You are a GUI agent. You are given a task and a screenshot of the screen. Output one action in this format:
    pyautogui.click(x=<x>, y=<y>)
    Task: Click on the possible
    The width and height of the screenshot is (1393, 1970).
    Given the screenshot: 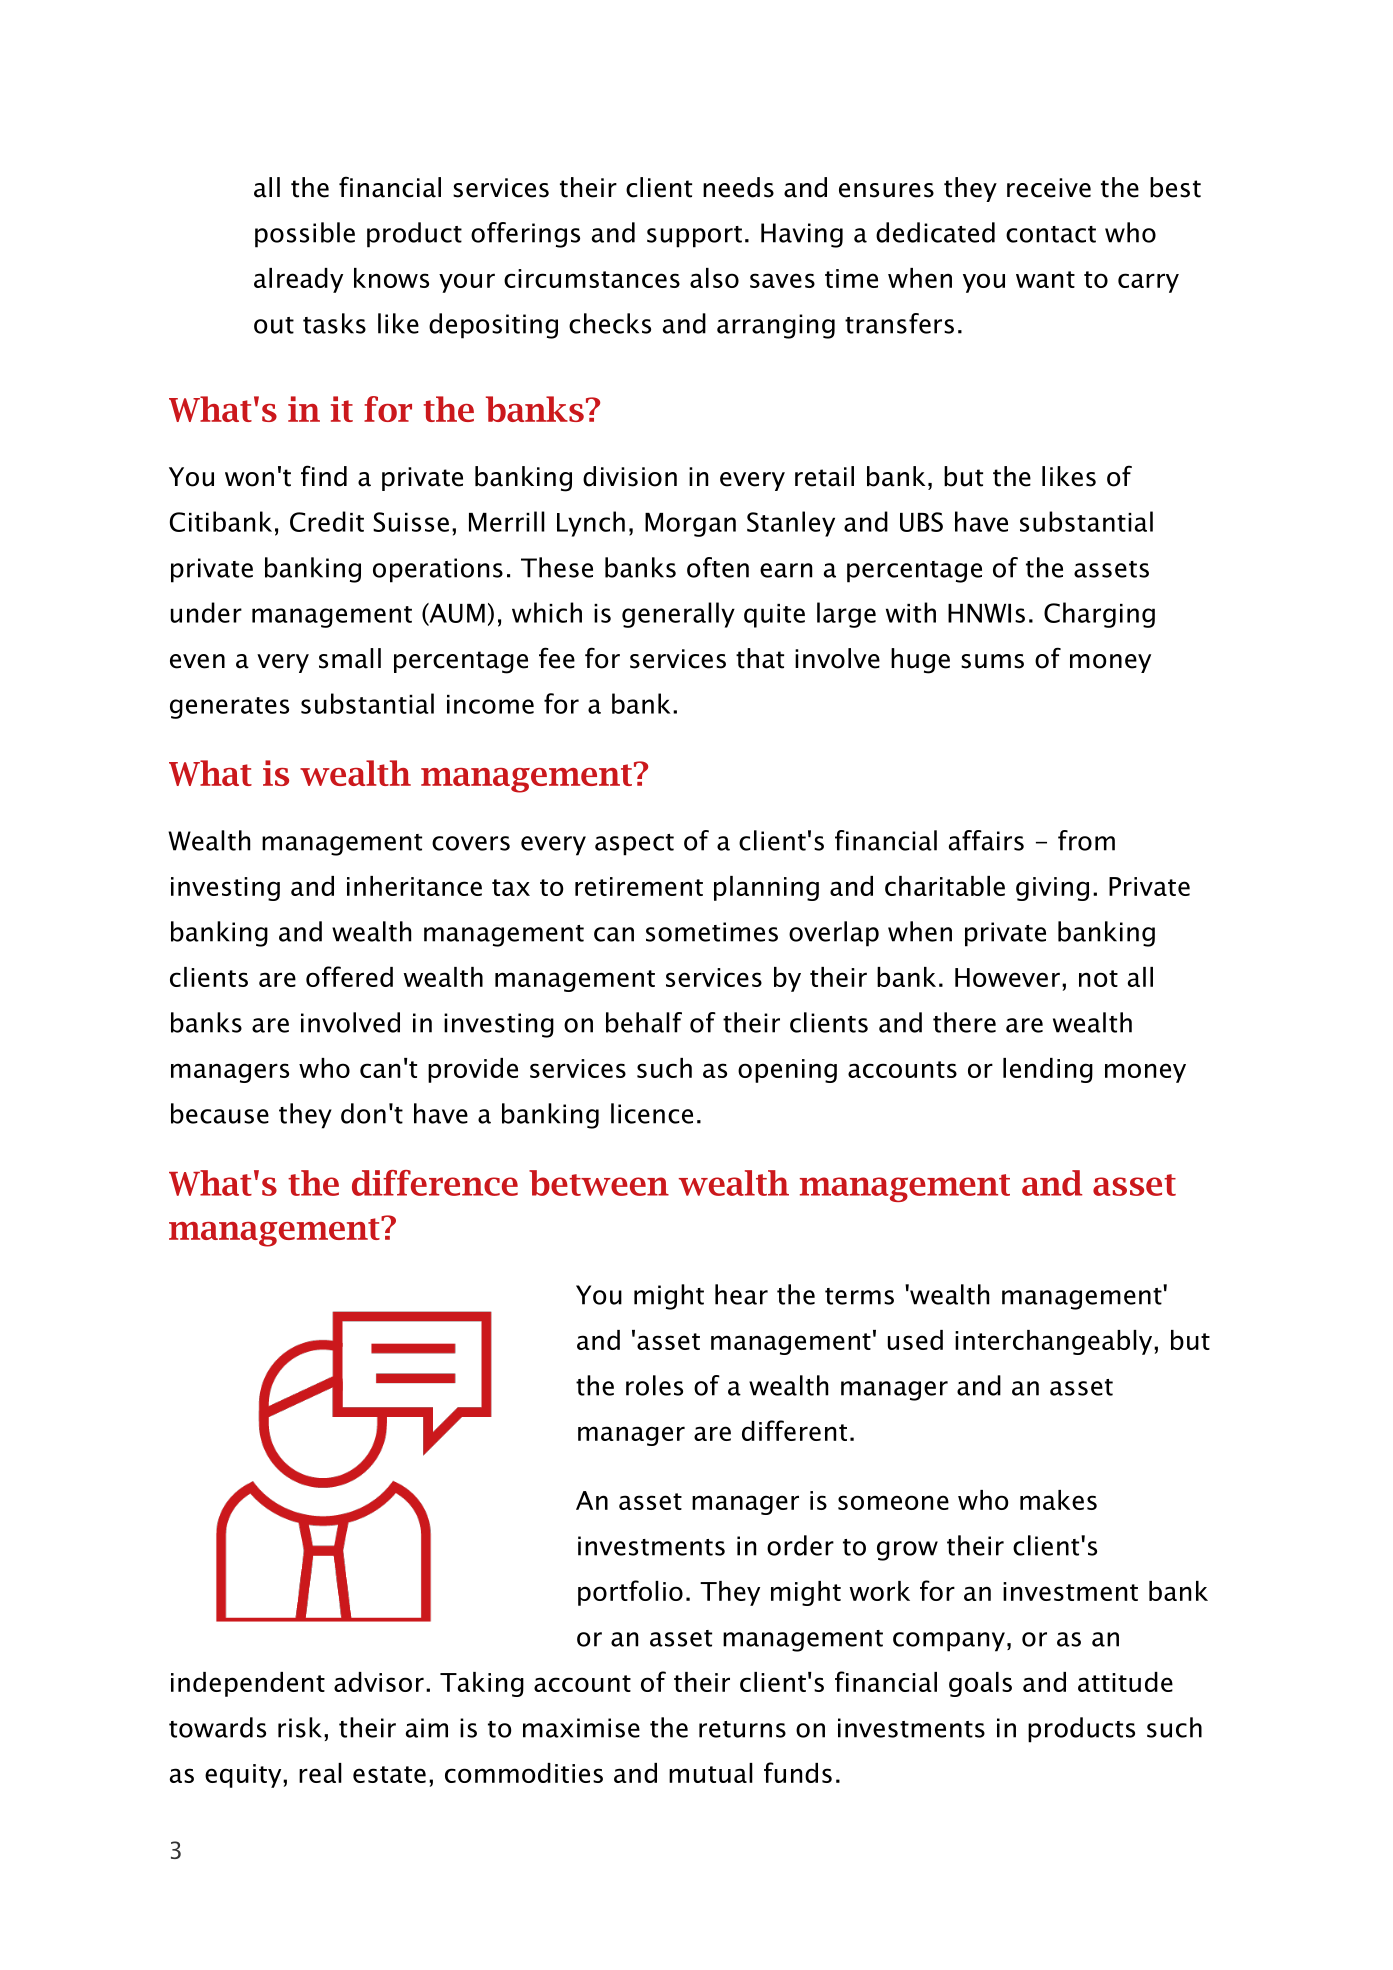 What is the action you would take?
    pyautogui.click(x=305, y=235)
